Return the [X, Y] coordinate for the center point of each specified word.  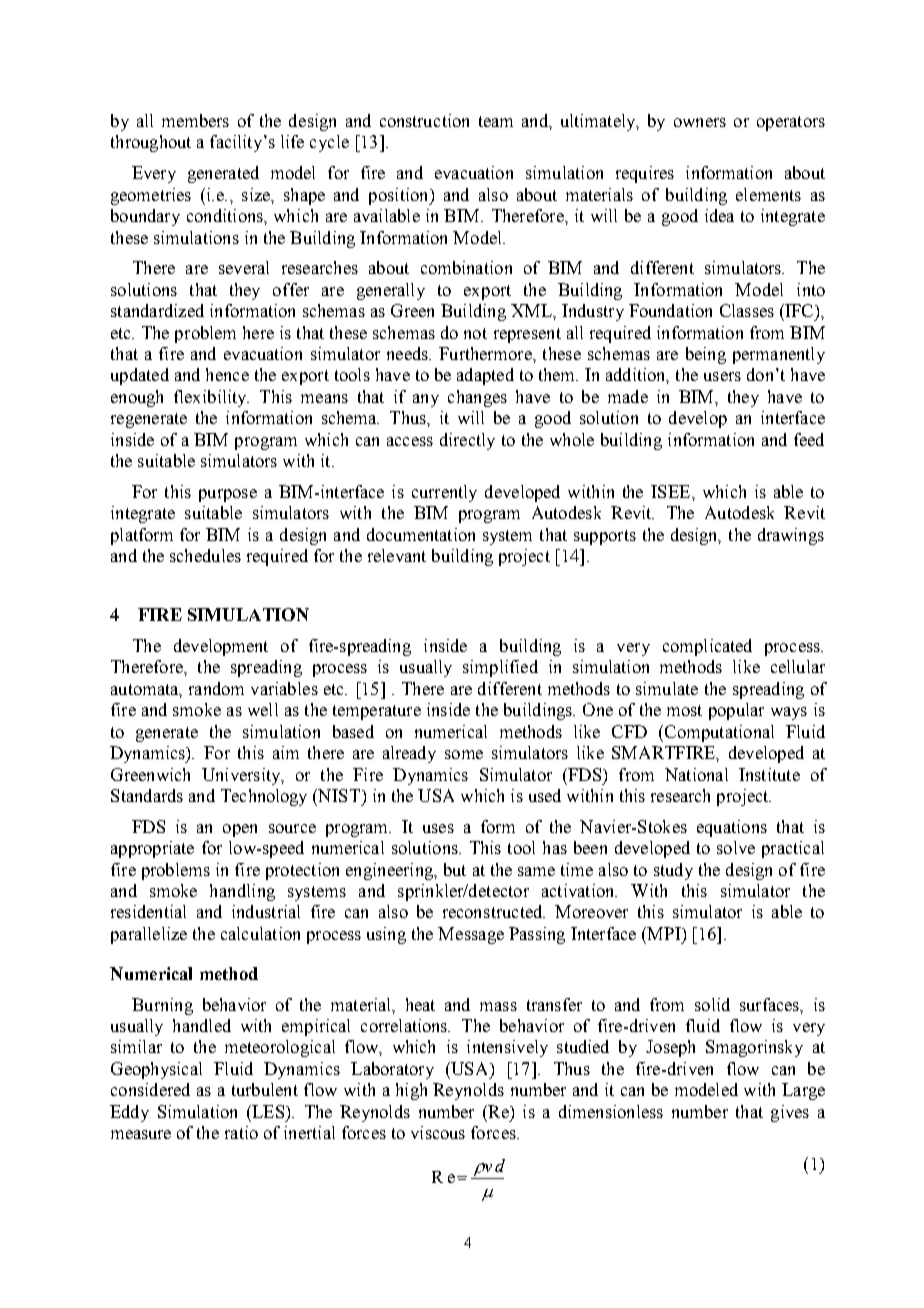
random [216, 688]
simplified [500, 668]
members [195, 120]
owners [700, 122]
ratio [241, 1132]
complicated [707, 647]
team [496, 121]
